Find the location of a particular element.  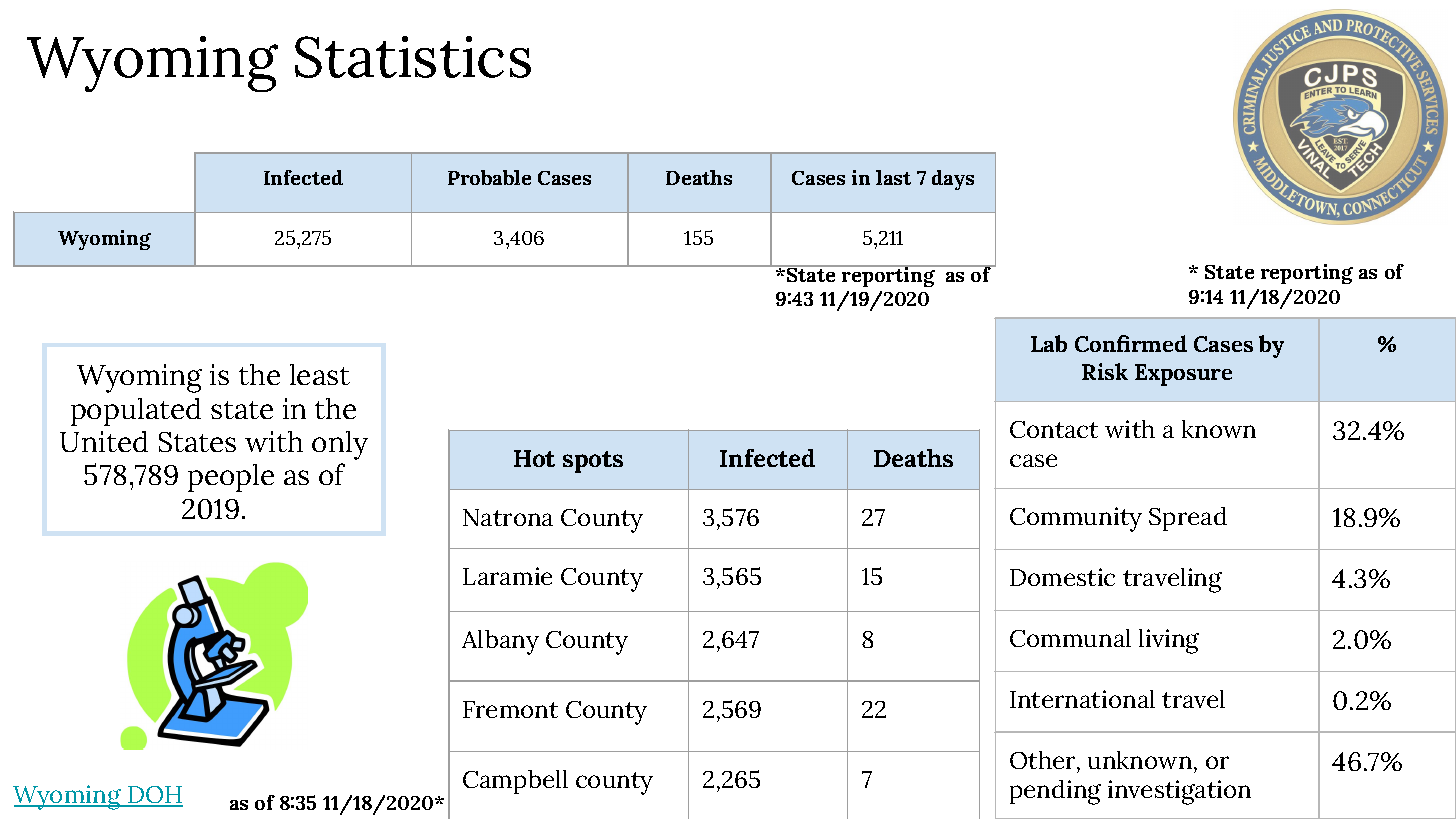

days is located at coordinates (953, 180).
